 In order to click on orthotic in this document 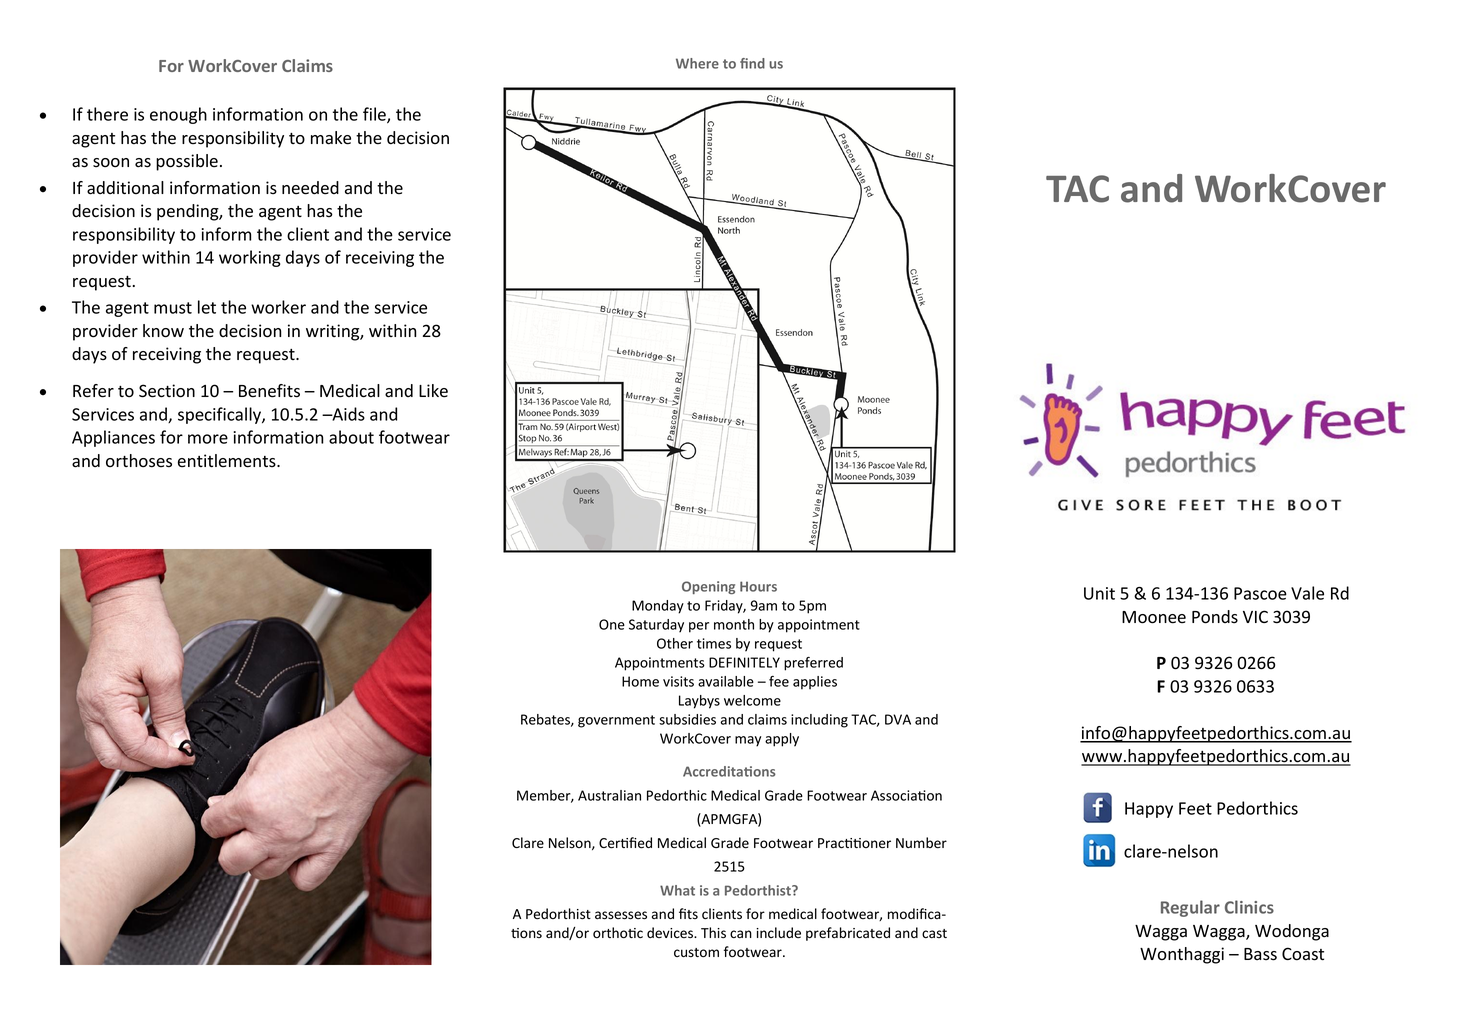, I will do `click(618, 932)`.
